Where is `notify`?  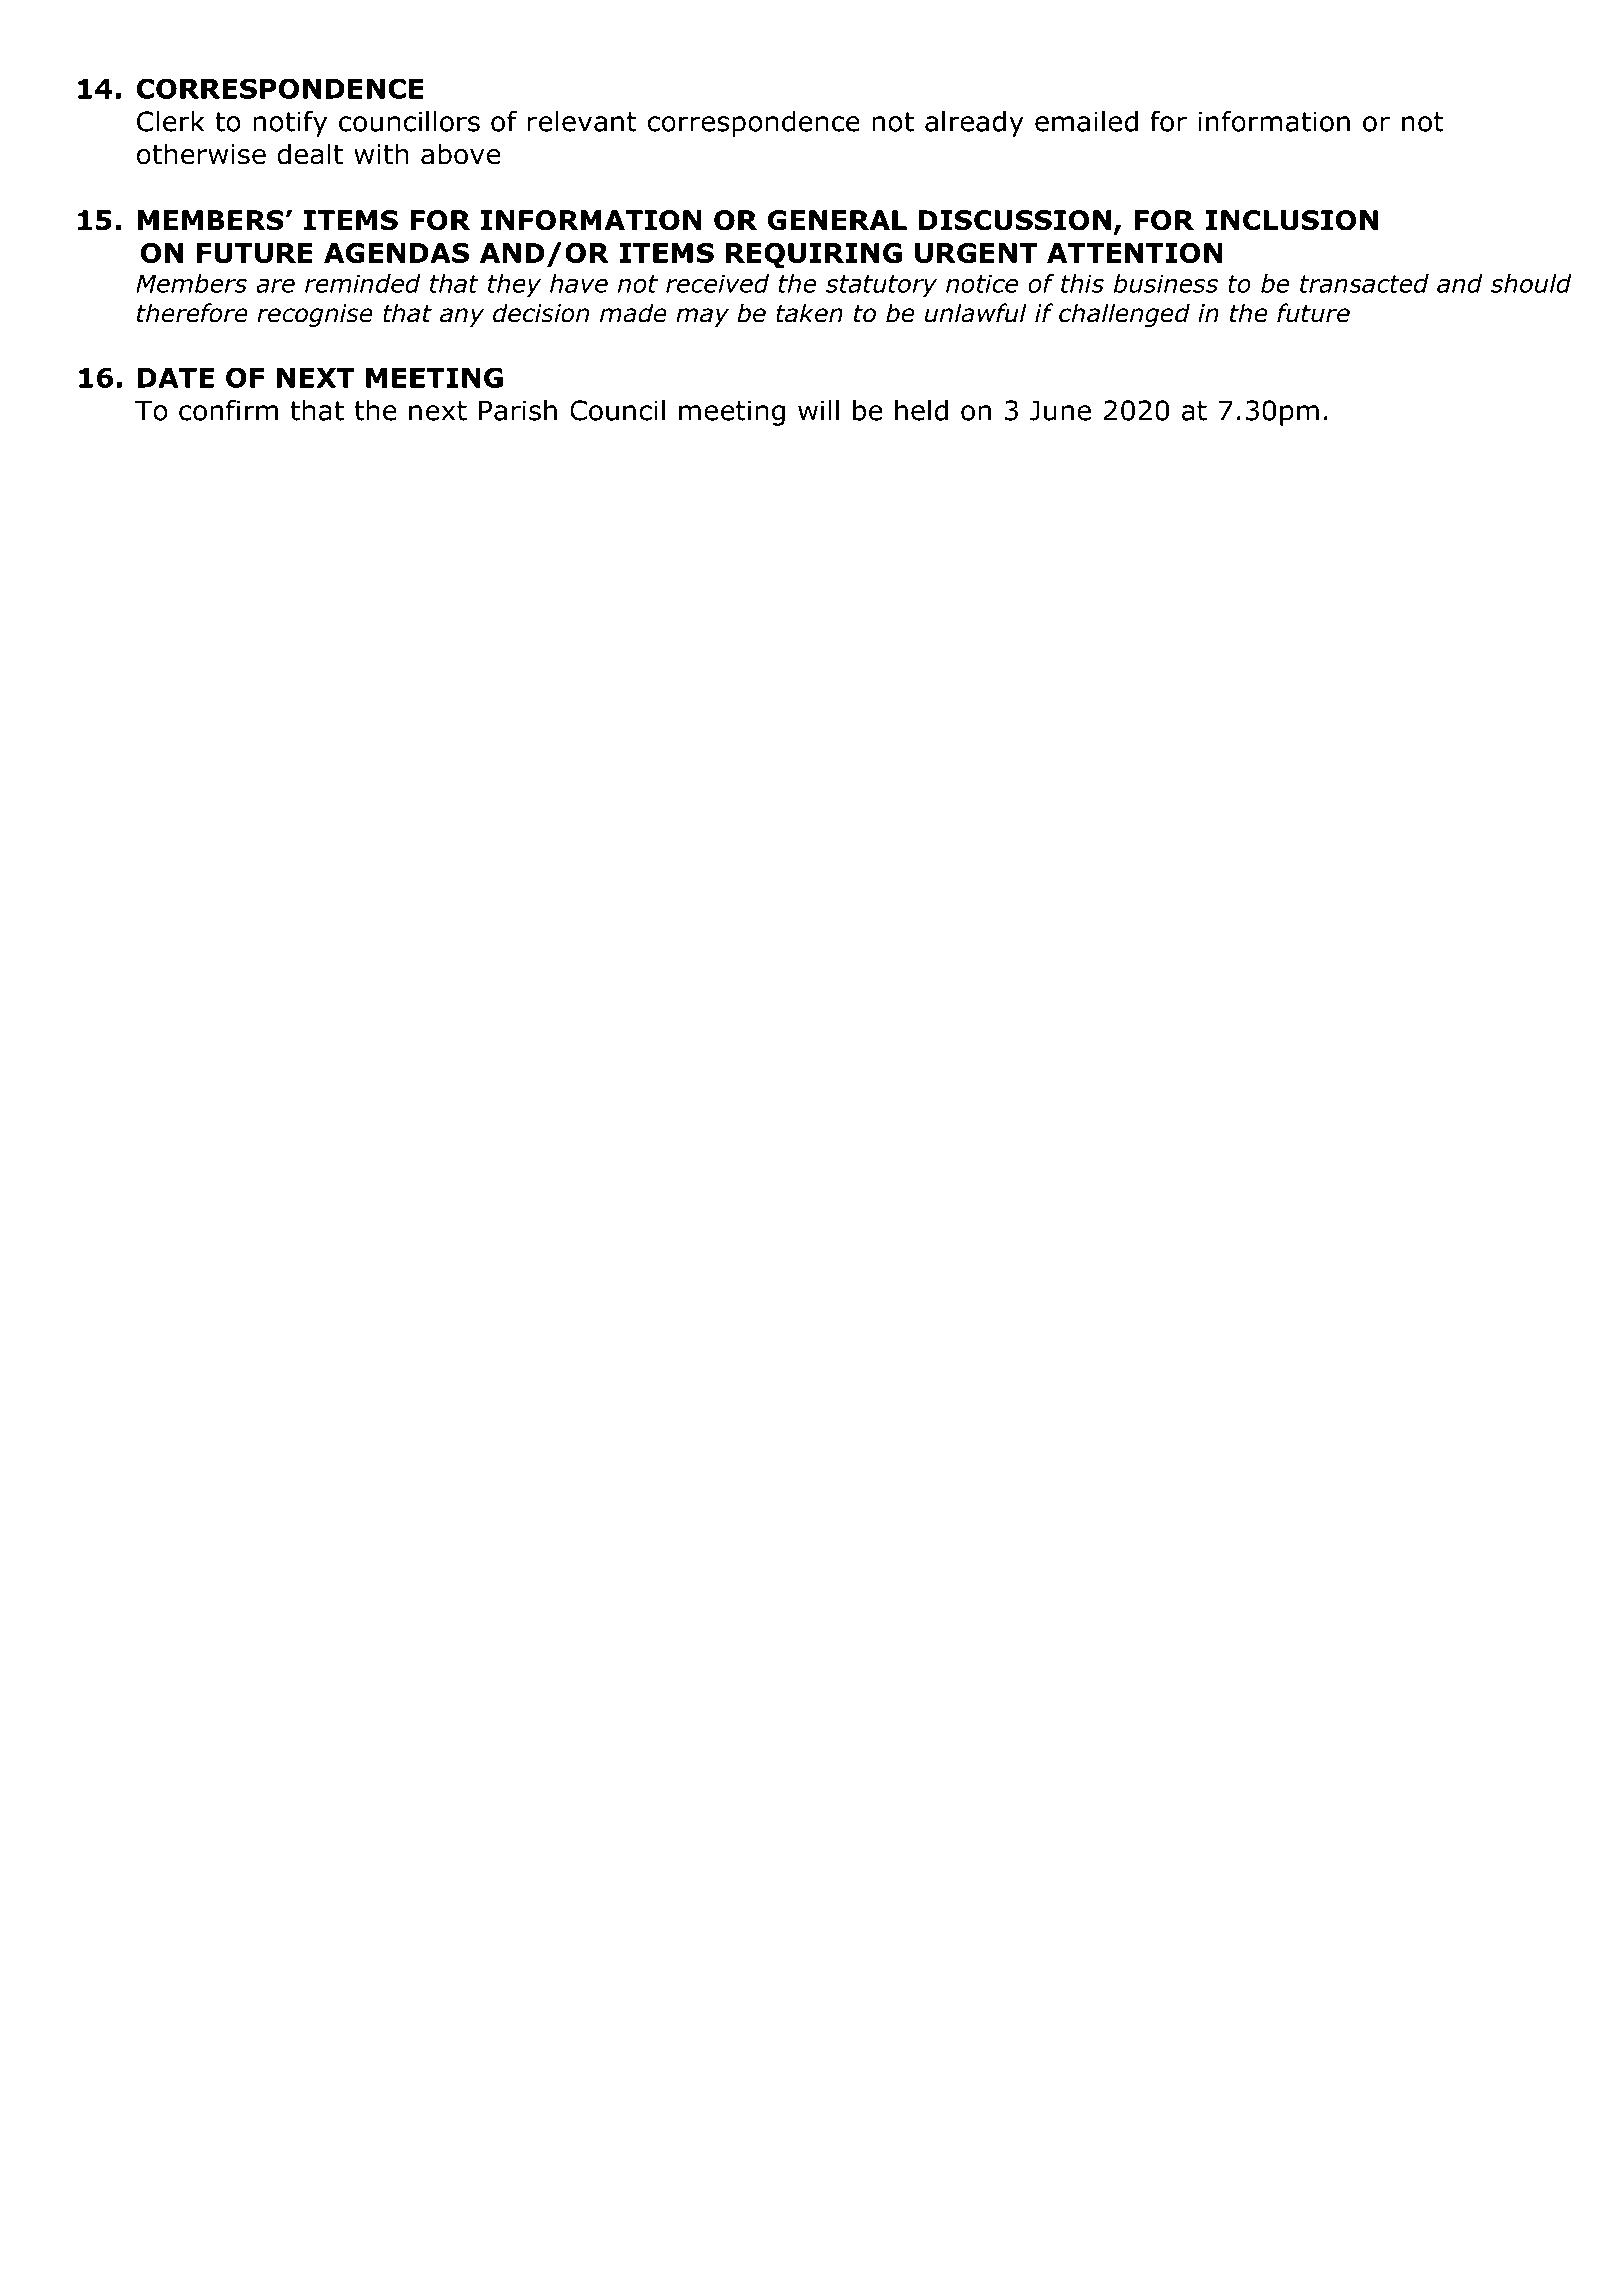 notify is located at coordinates (290, 123).
